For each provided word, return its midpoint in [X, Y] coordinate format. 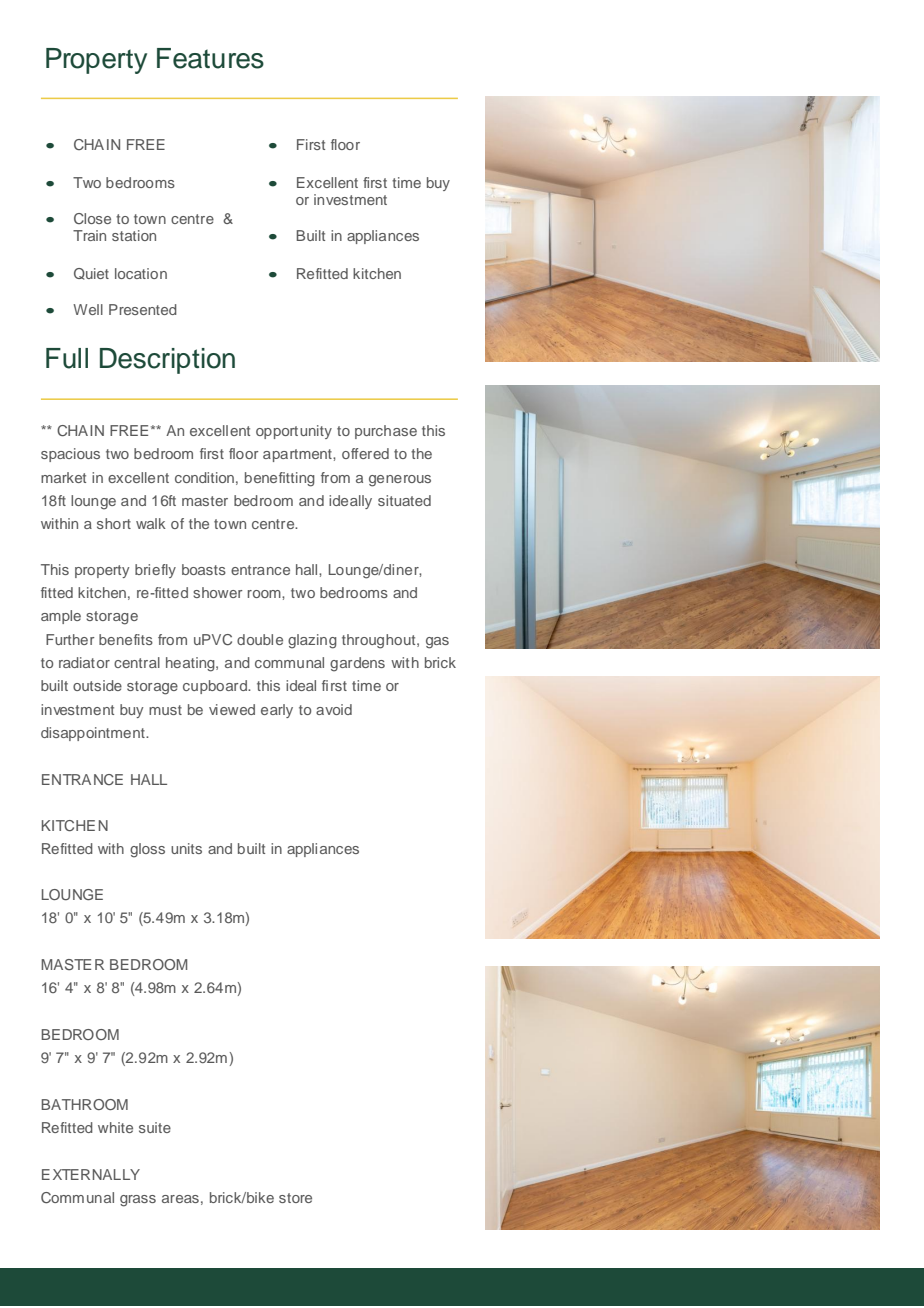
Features [210, 58]
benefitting [280, 479]
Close [92, 218]
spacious [70, 455]
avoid [334, 709]
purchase [386, 432]
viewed [232, 709]
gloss [147, 850]
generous [400, 481]
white [115, 1127]
